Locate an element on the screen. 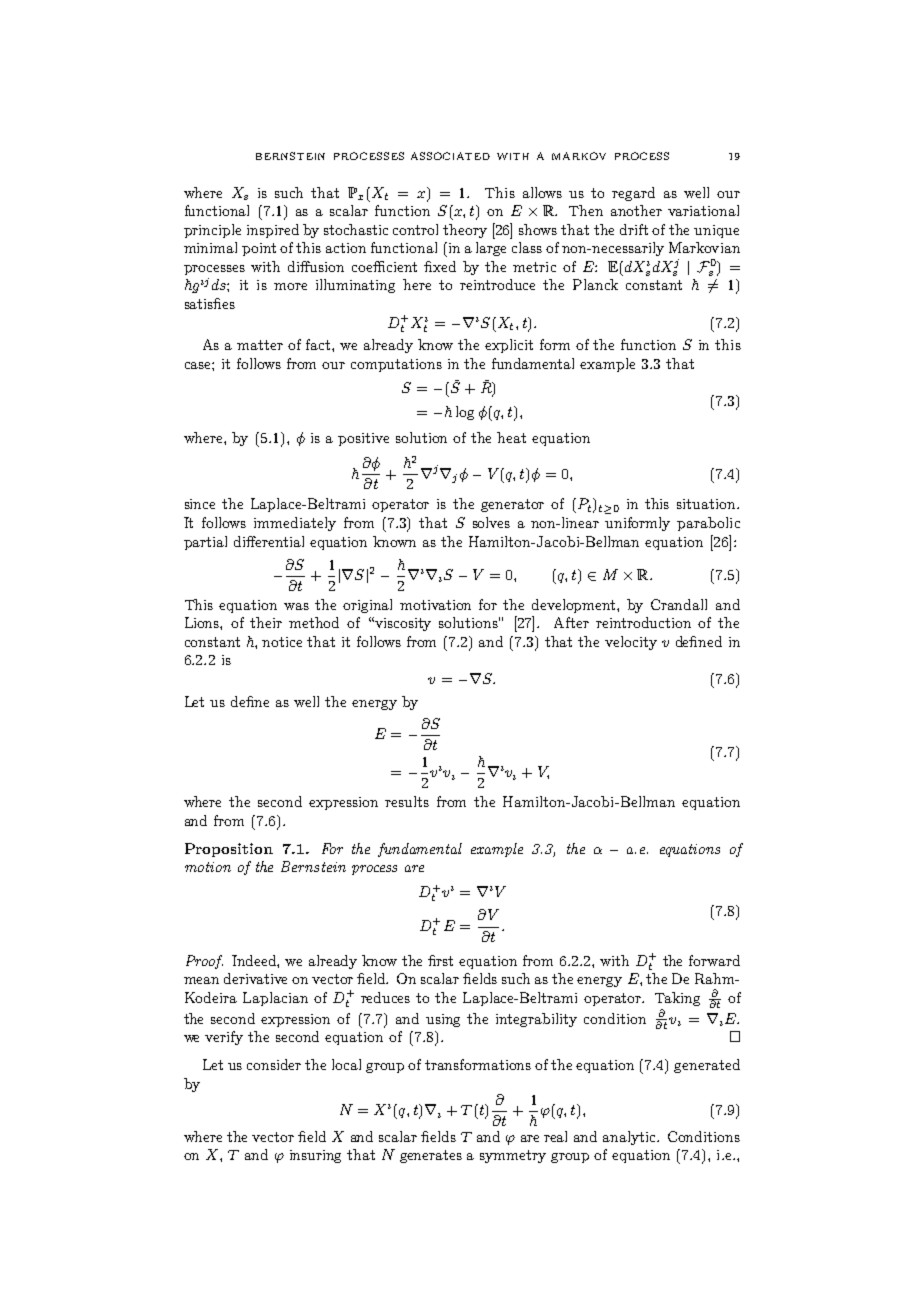 This screenshot has height=1308, width=924. derivative is located at coordinates (255, 978).
